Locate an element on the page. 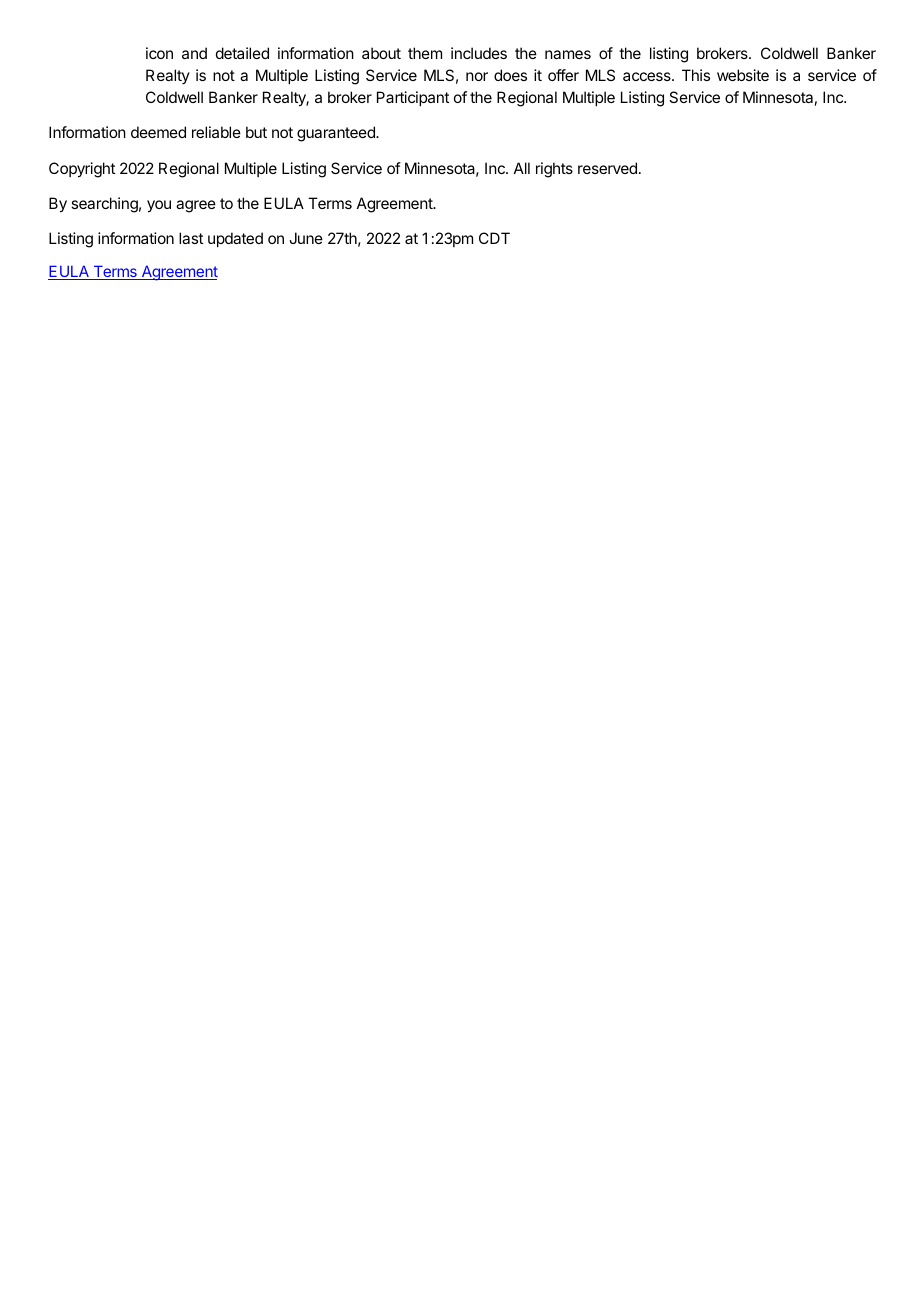 The height and width of the image is (1308, 924). reserved is located at coordinates (607, 168).
